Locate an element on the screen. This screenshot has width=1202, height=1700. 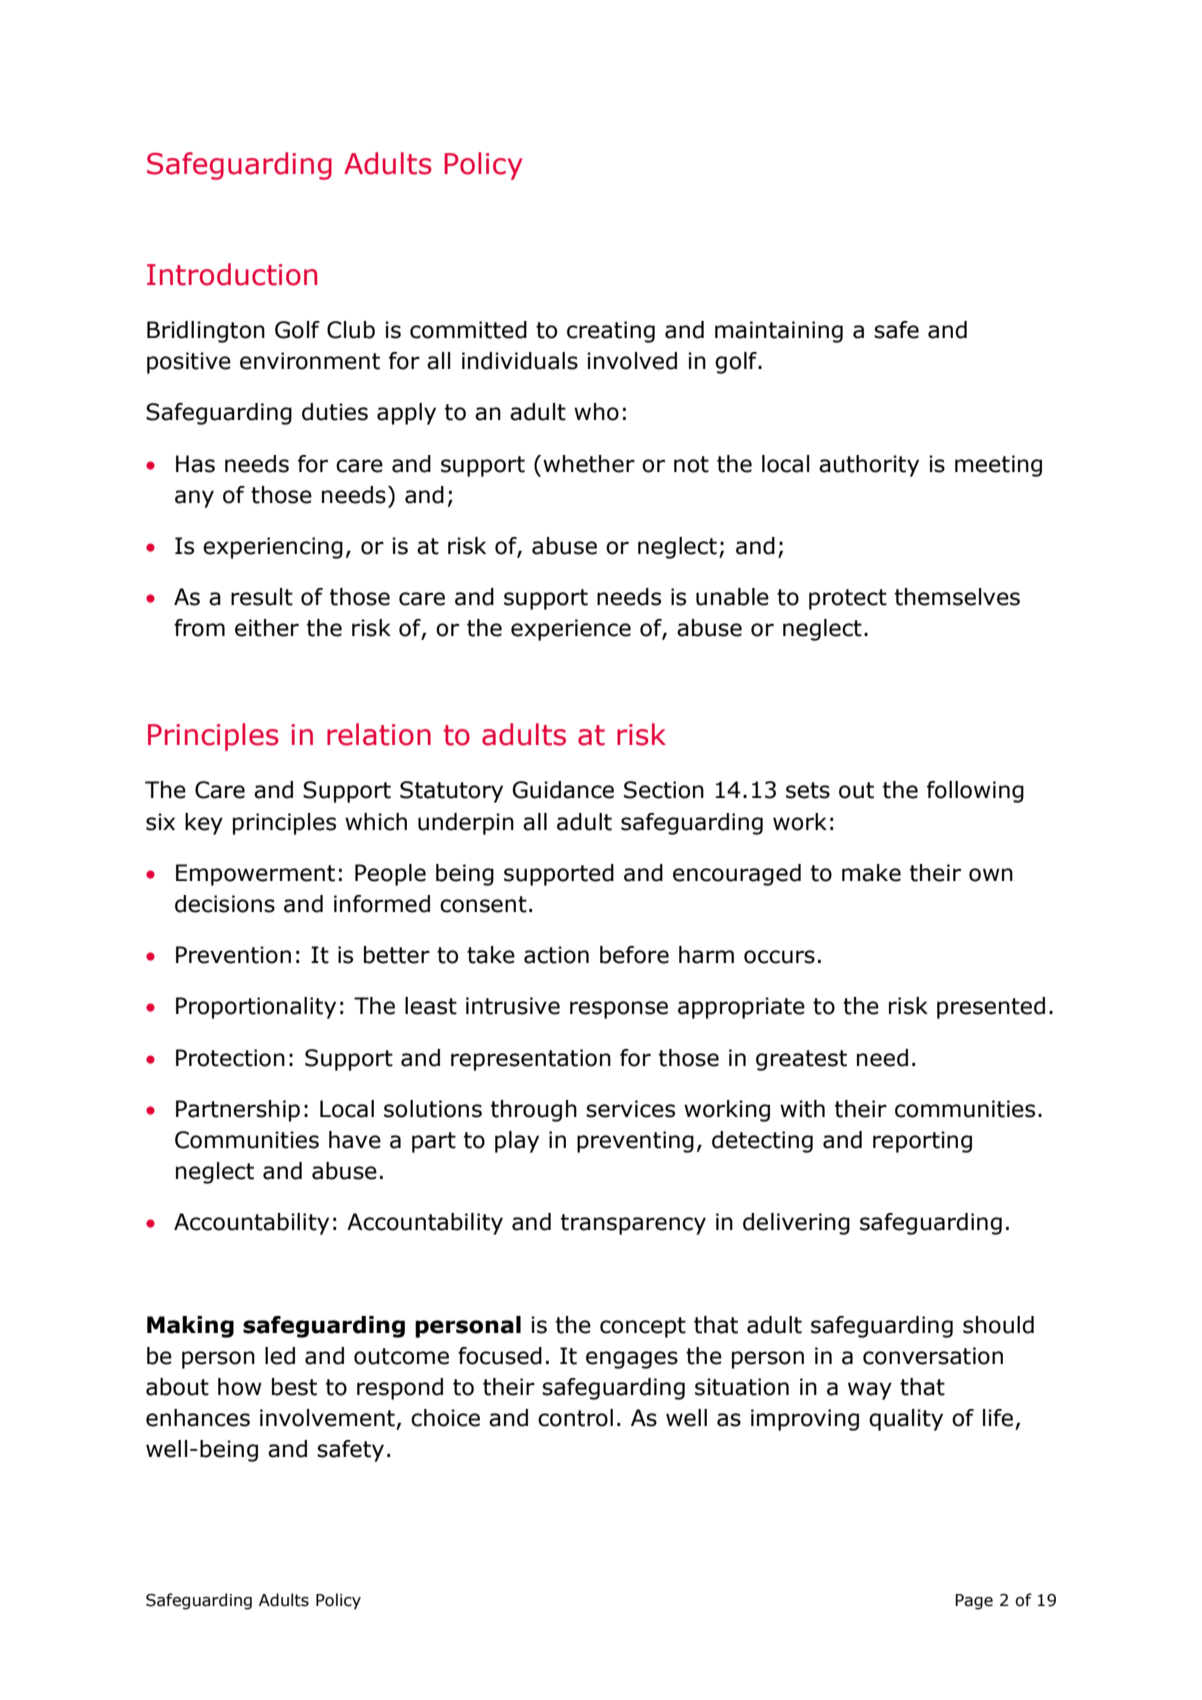
Prevention is located at coordinates (233, 955).
